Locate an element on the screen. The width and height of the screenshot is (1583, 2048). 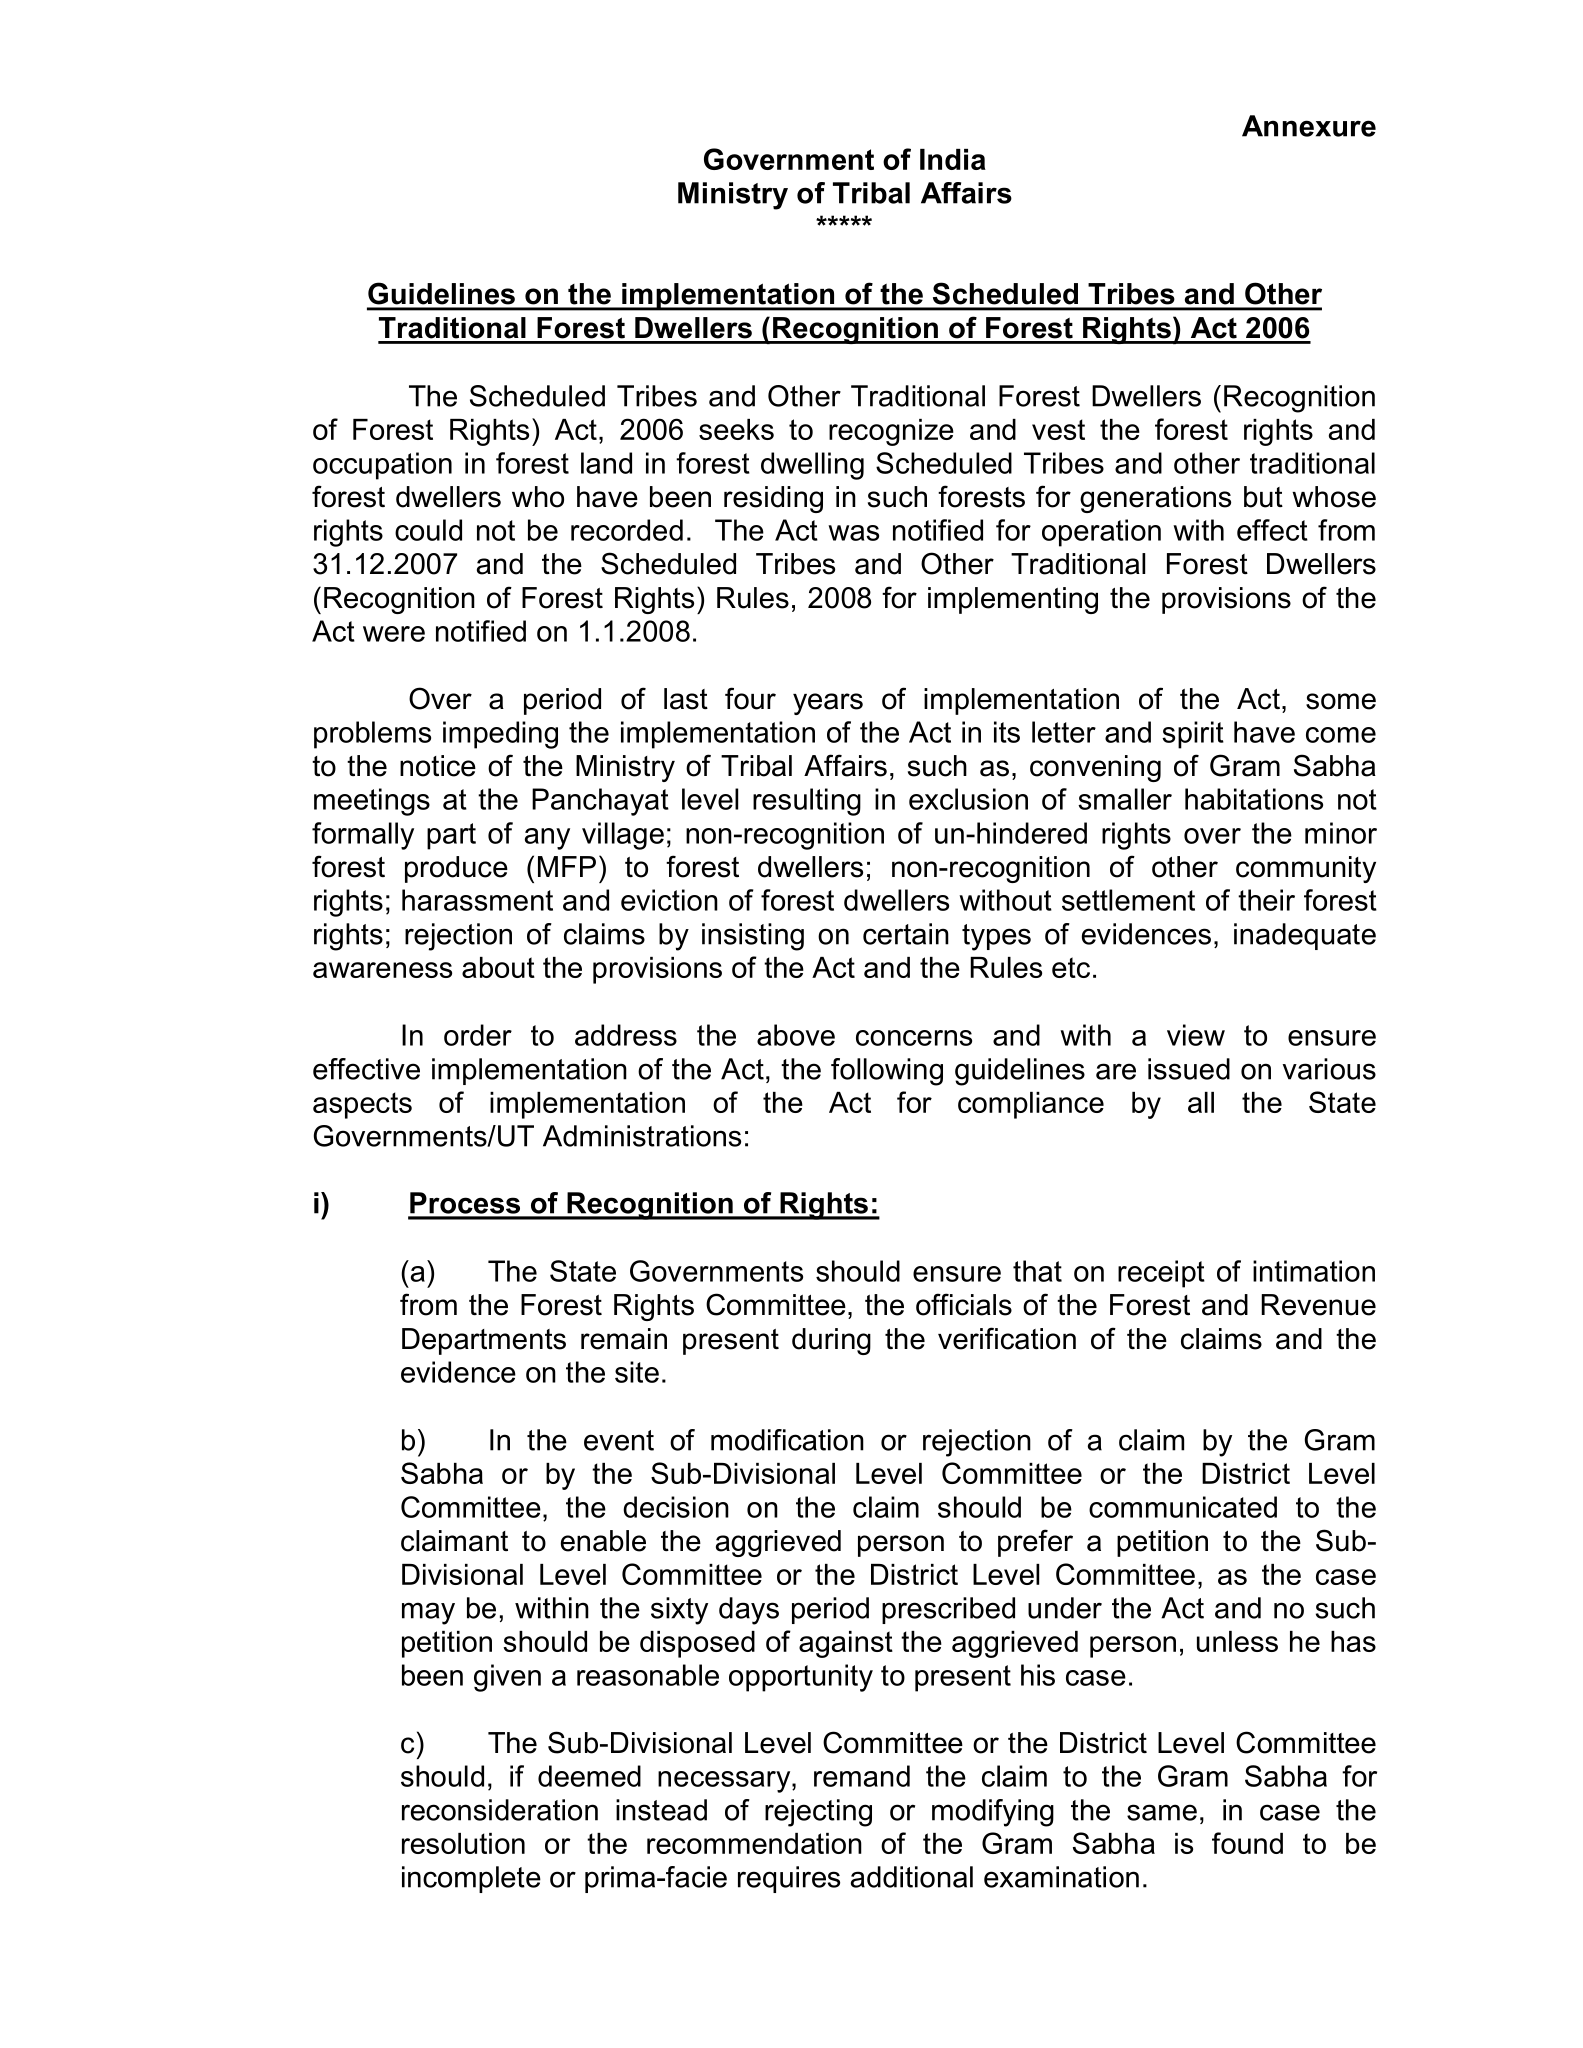
found is located at coordinates (1247, 1843).
